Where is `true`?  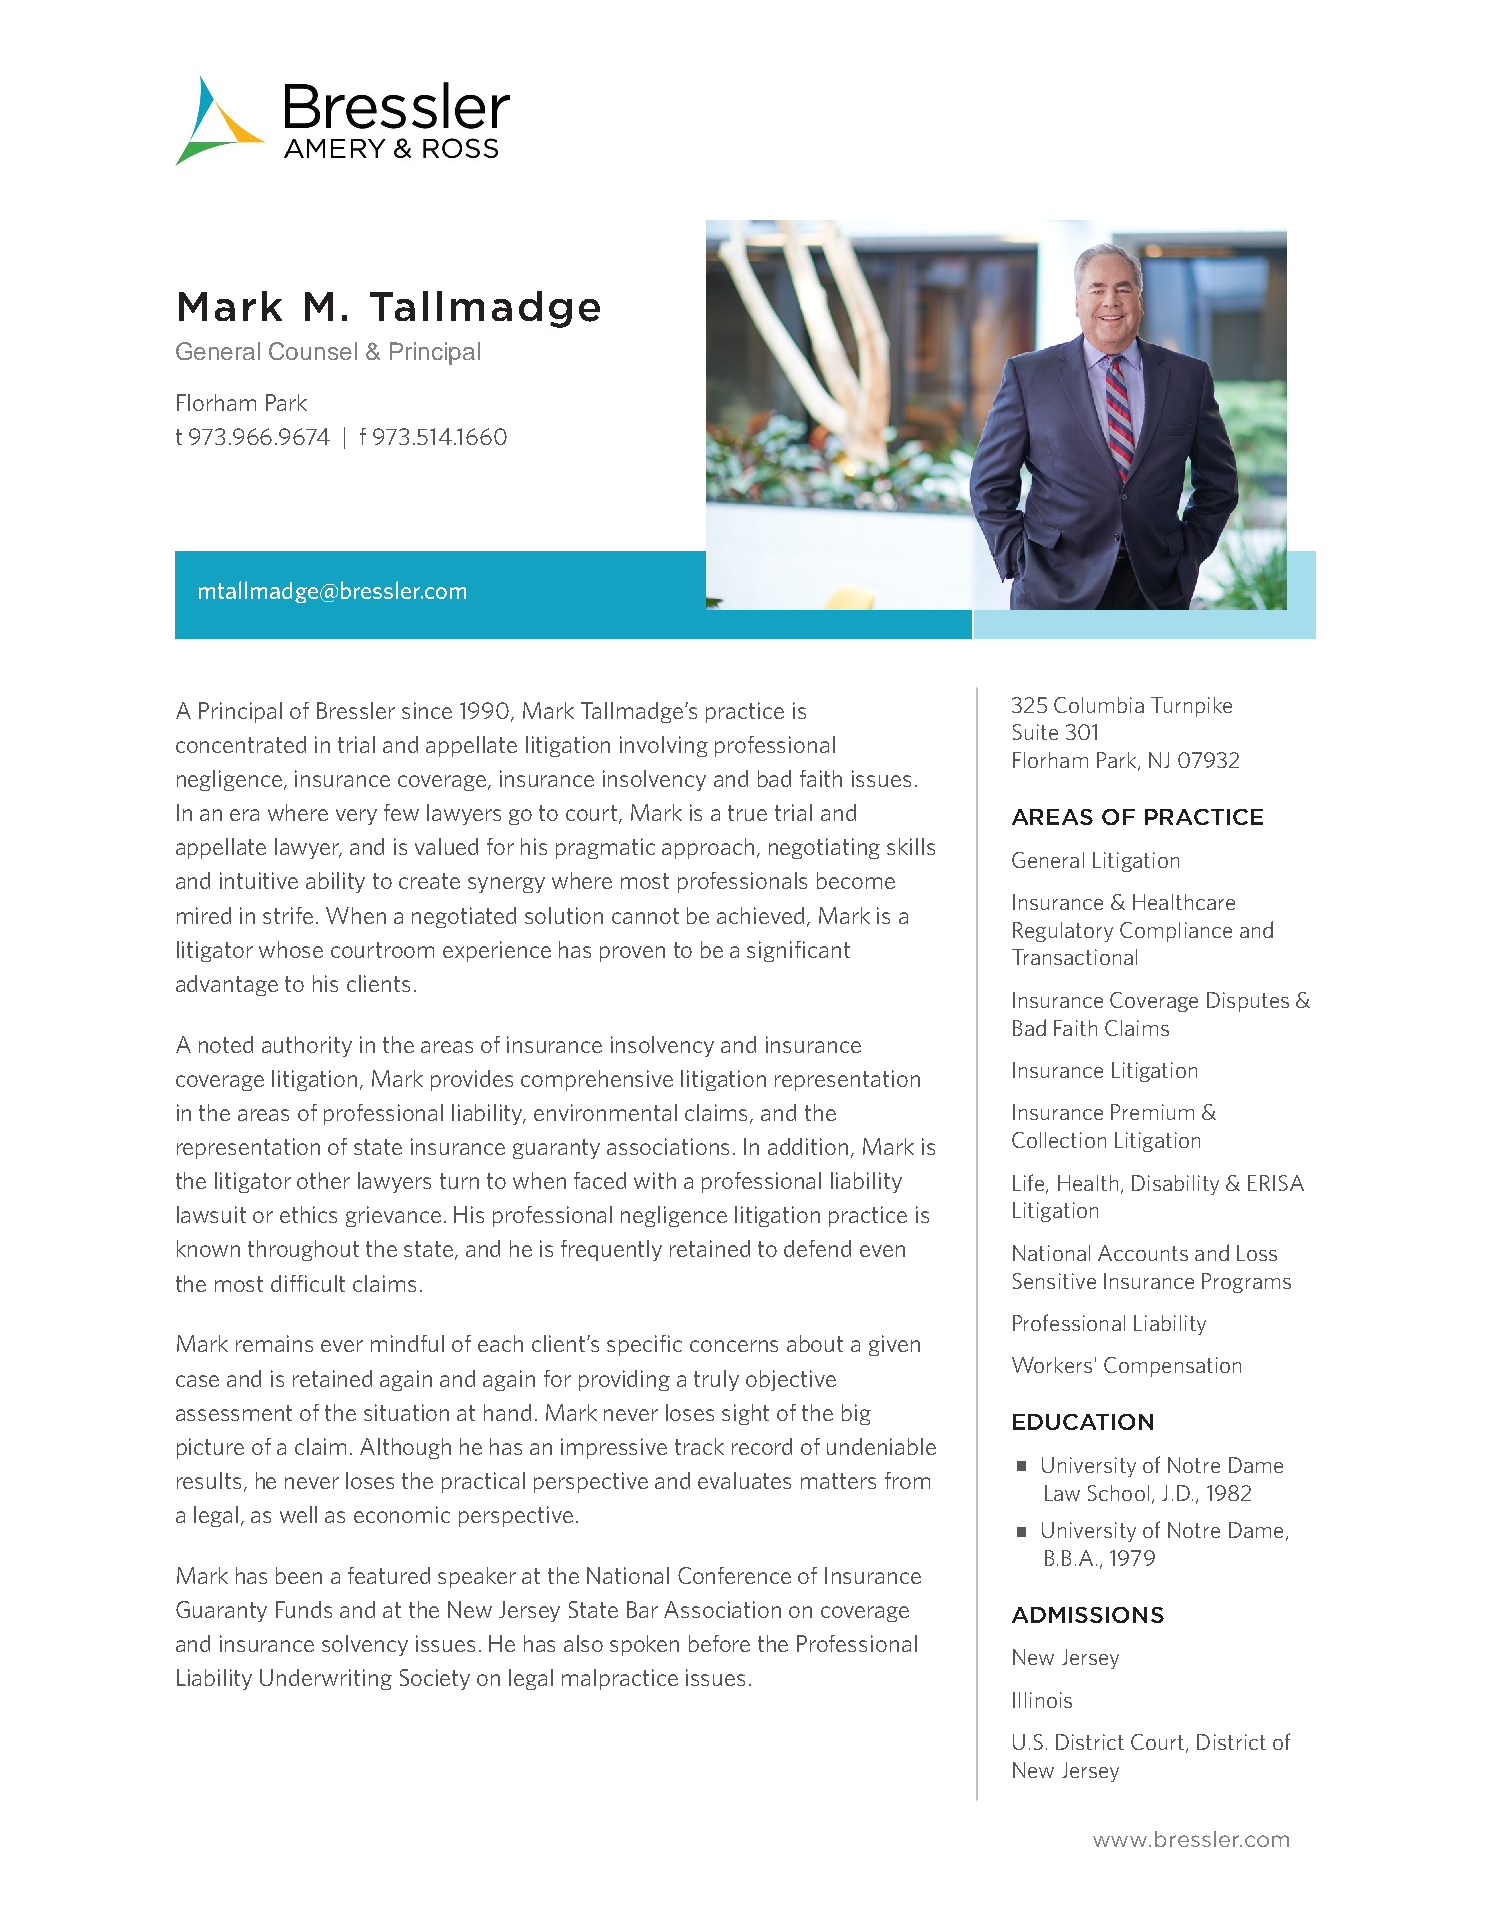 true is located at coordinates (747, 813).
